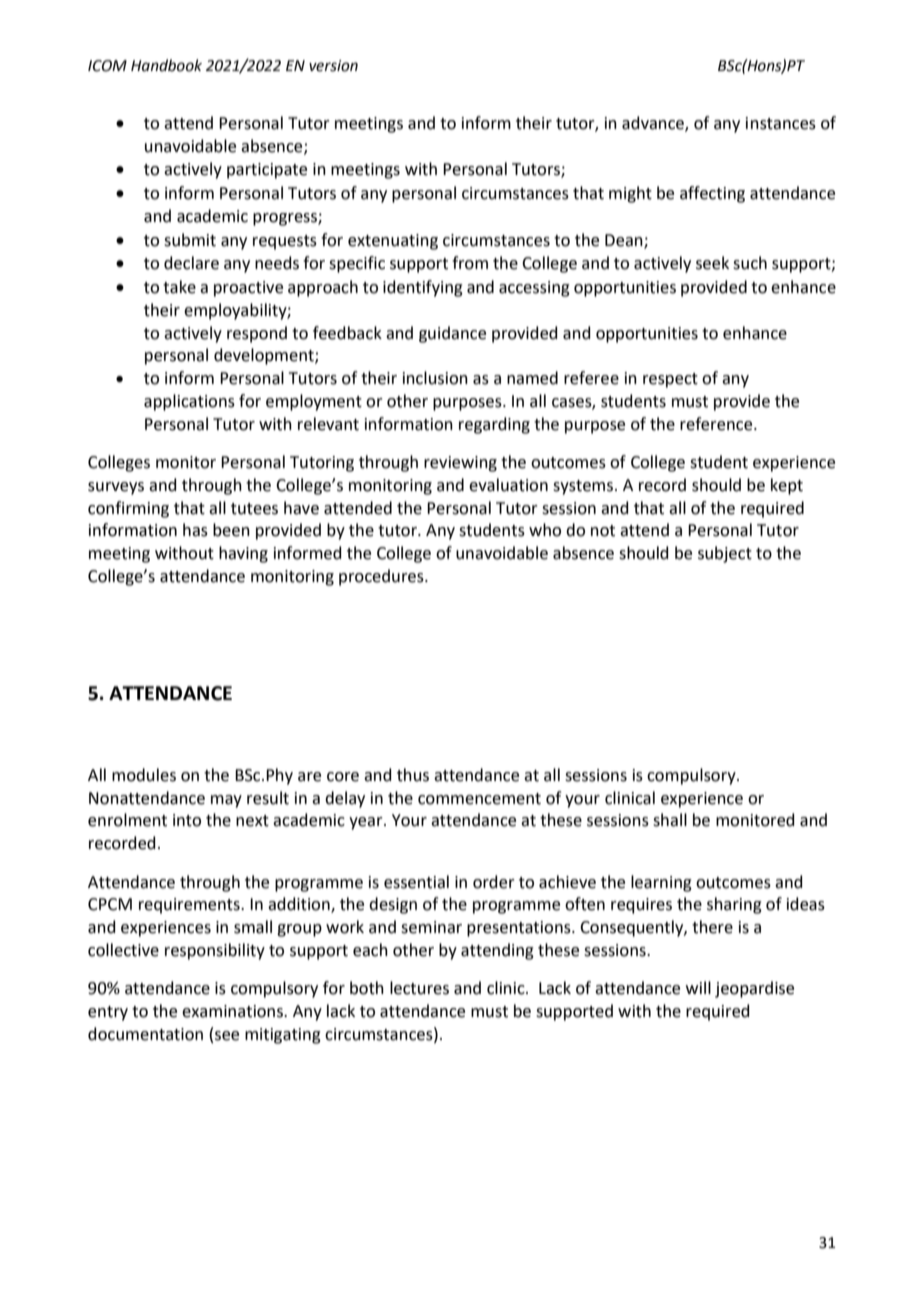 This screenshot has height=1308, width=924. I want to click on modules, so click(144, 775).
